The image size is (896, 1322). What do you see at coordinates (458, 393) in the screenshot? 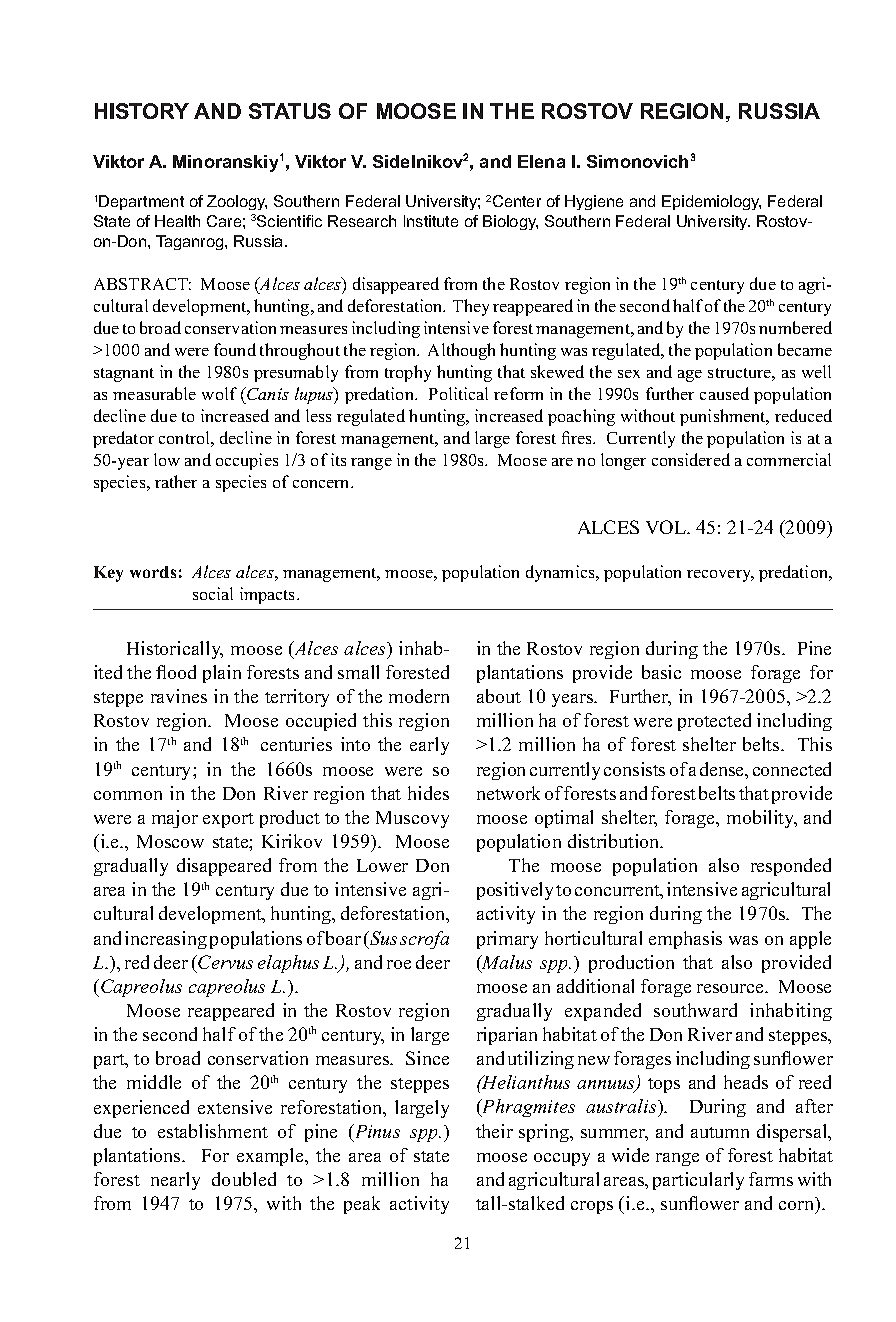
I see `Political` at bounding box center [458, 393].
